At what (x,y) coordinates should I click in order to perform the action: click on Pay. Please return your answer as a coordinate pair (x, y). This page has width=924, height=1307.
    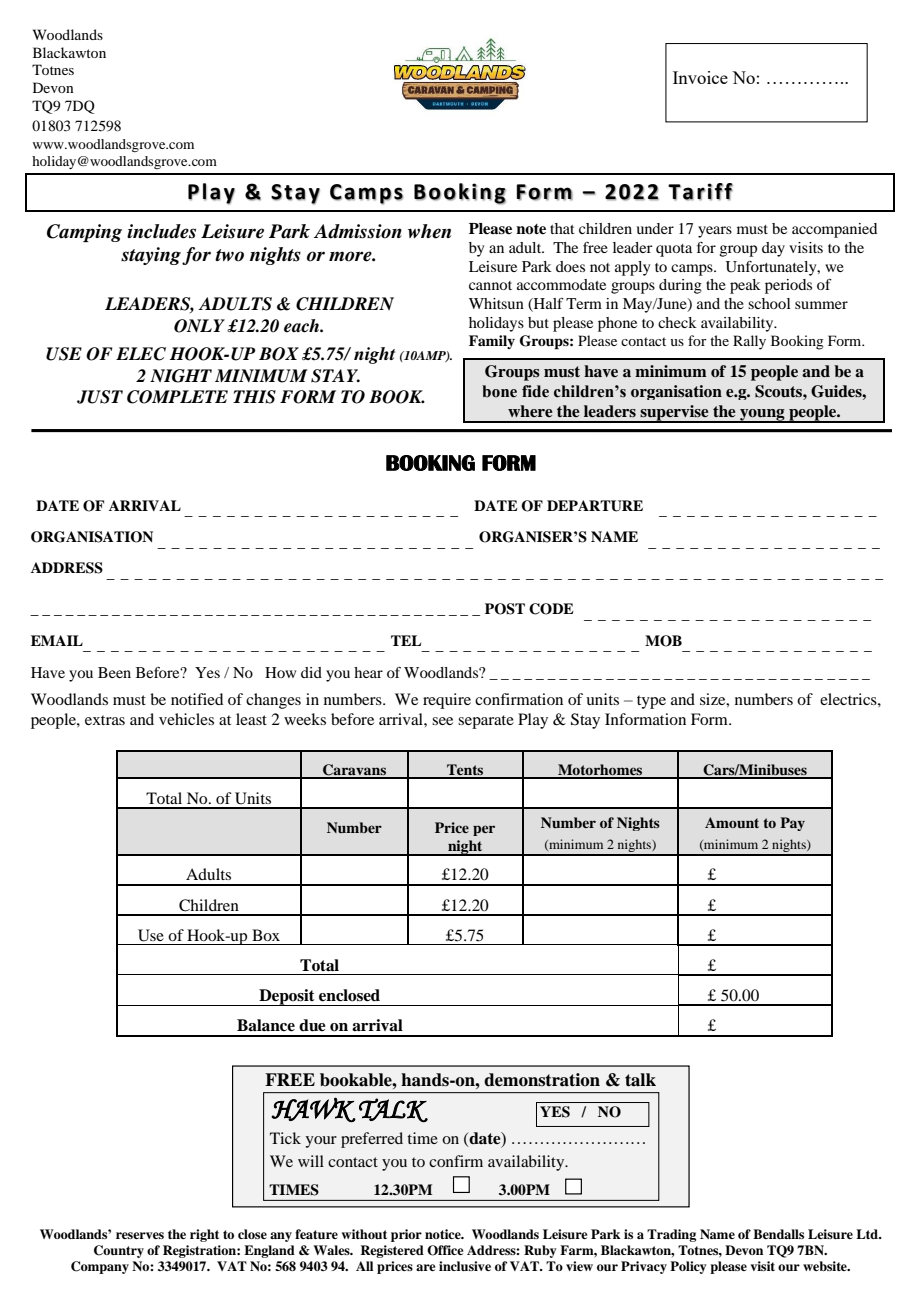
    Looking at the image, I should click on (792, 824).
